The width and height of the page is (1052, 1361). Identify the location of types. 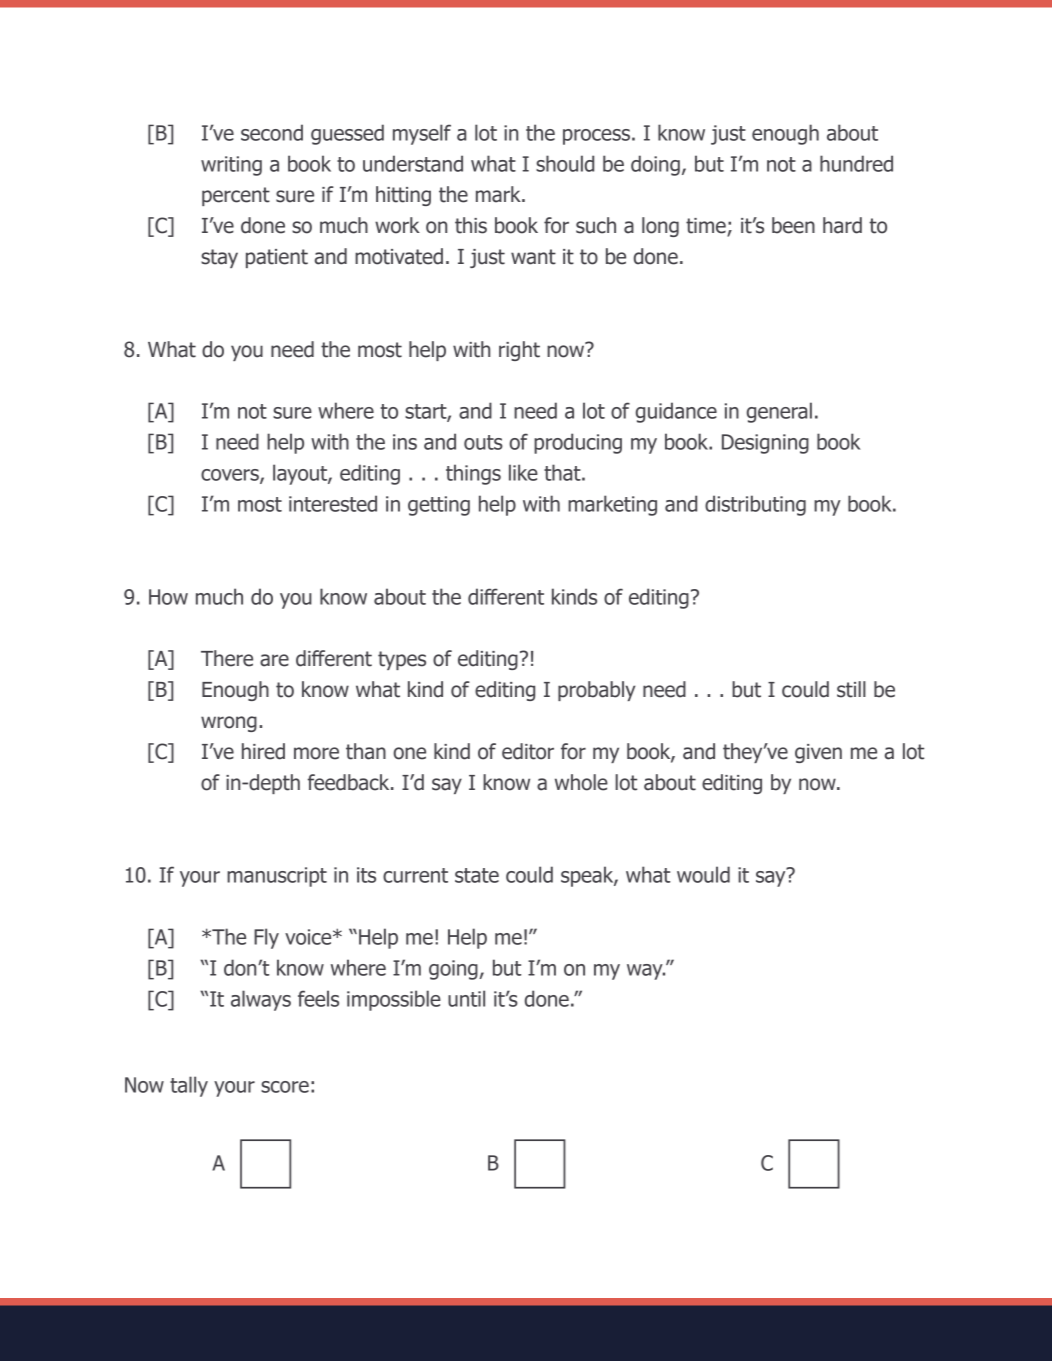
(402, 660).
